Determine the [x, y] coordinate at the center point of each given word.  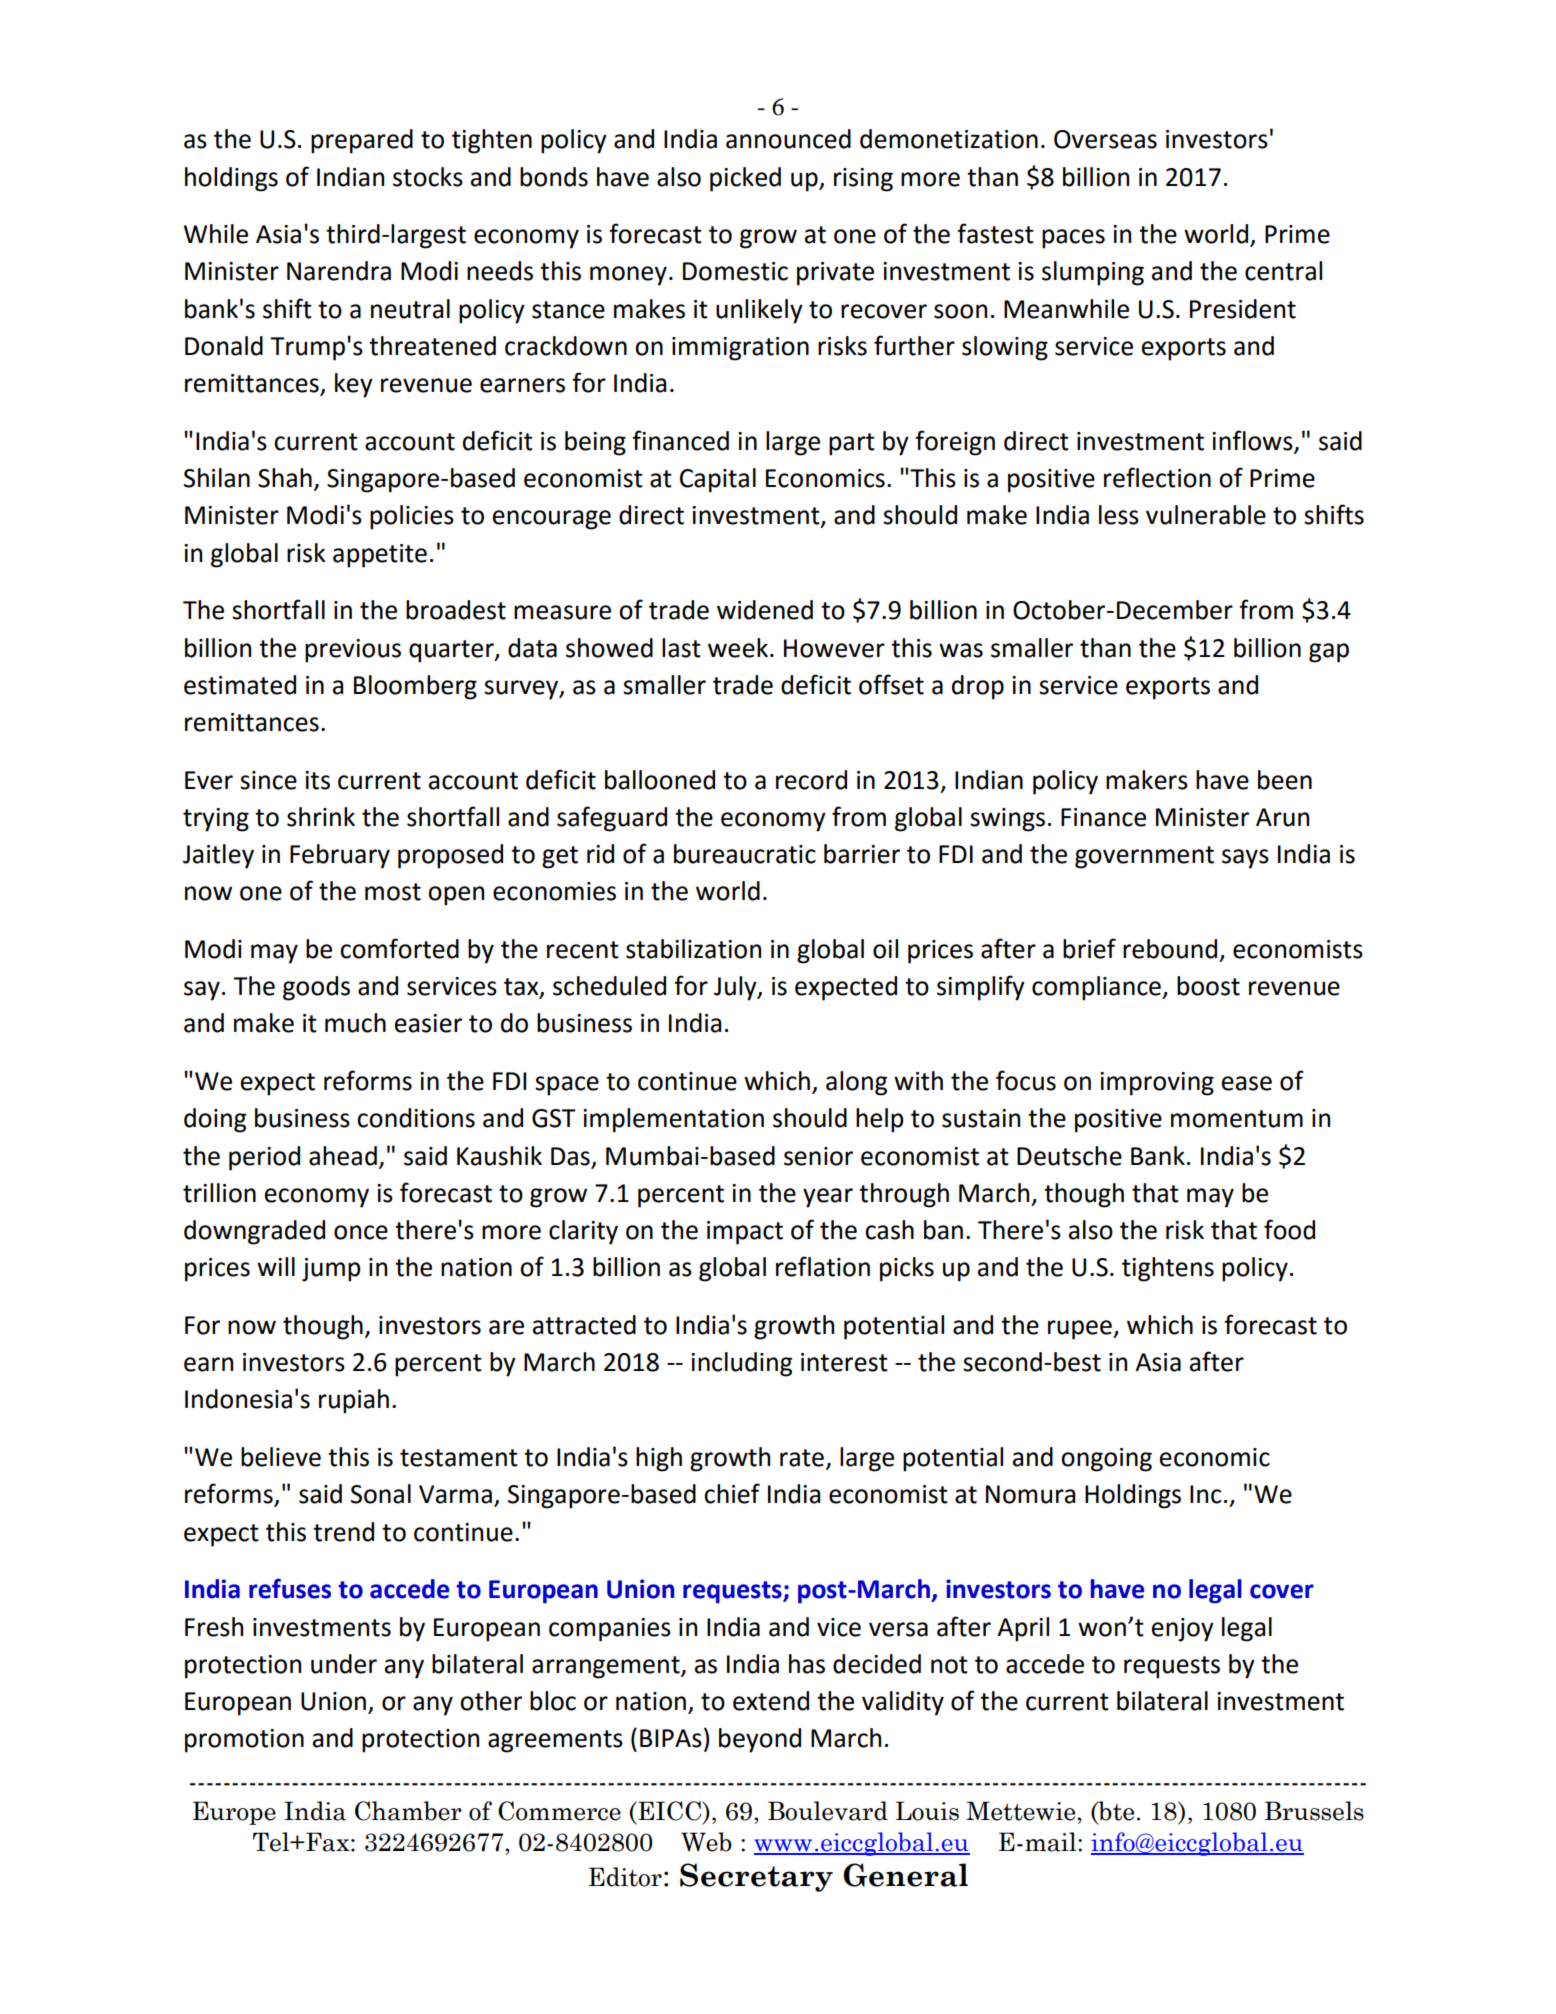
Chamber [408, 1811]
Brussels [1314, 1811]
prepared [362, 141]
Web [706, 1842]
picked [745, 179]
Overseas [1105, 139]
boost [1208, 986]
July [736, 988]
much [355, 1023]
